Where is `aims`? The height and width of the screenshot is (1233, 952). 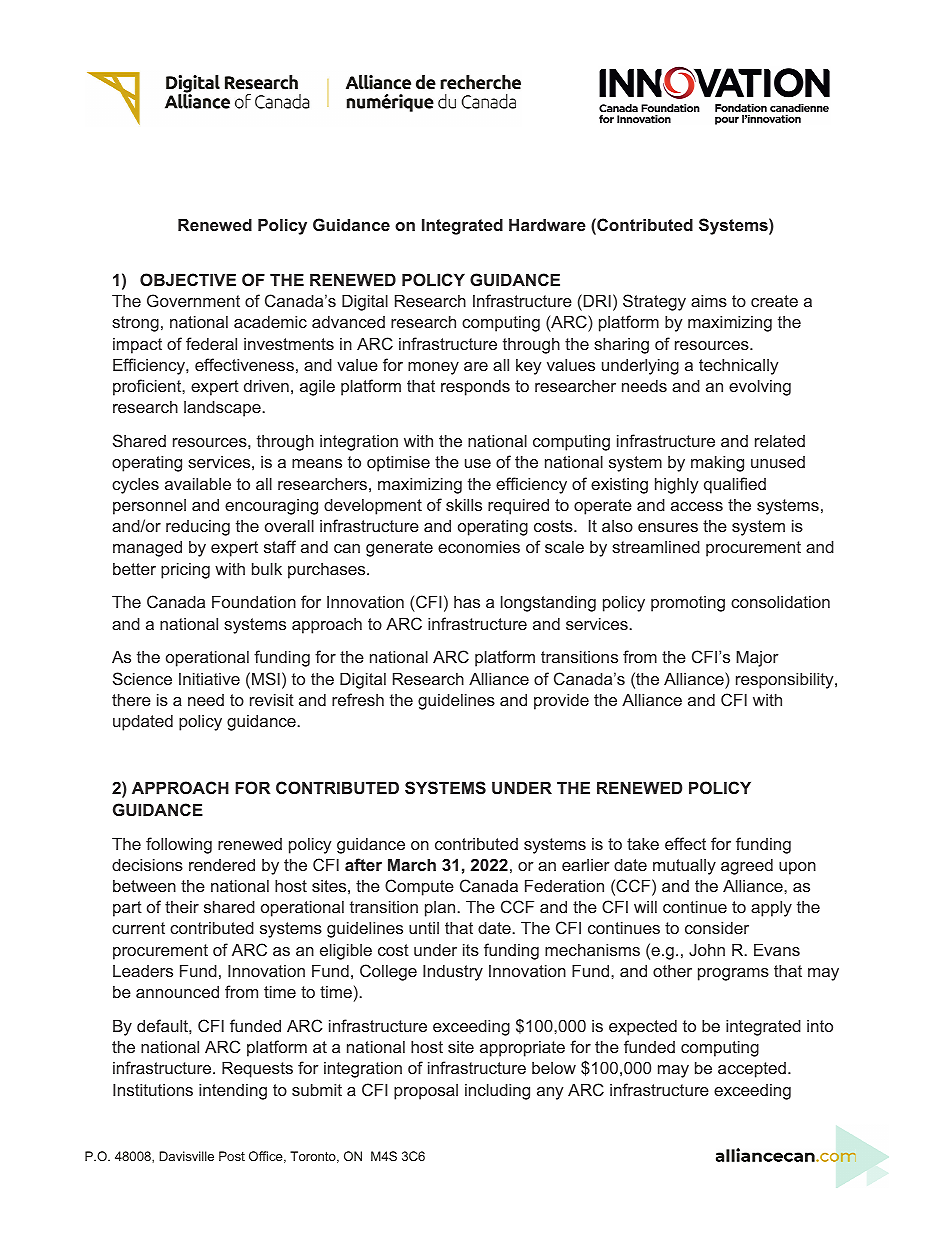 aims is located at coordinates (709, 300).
